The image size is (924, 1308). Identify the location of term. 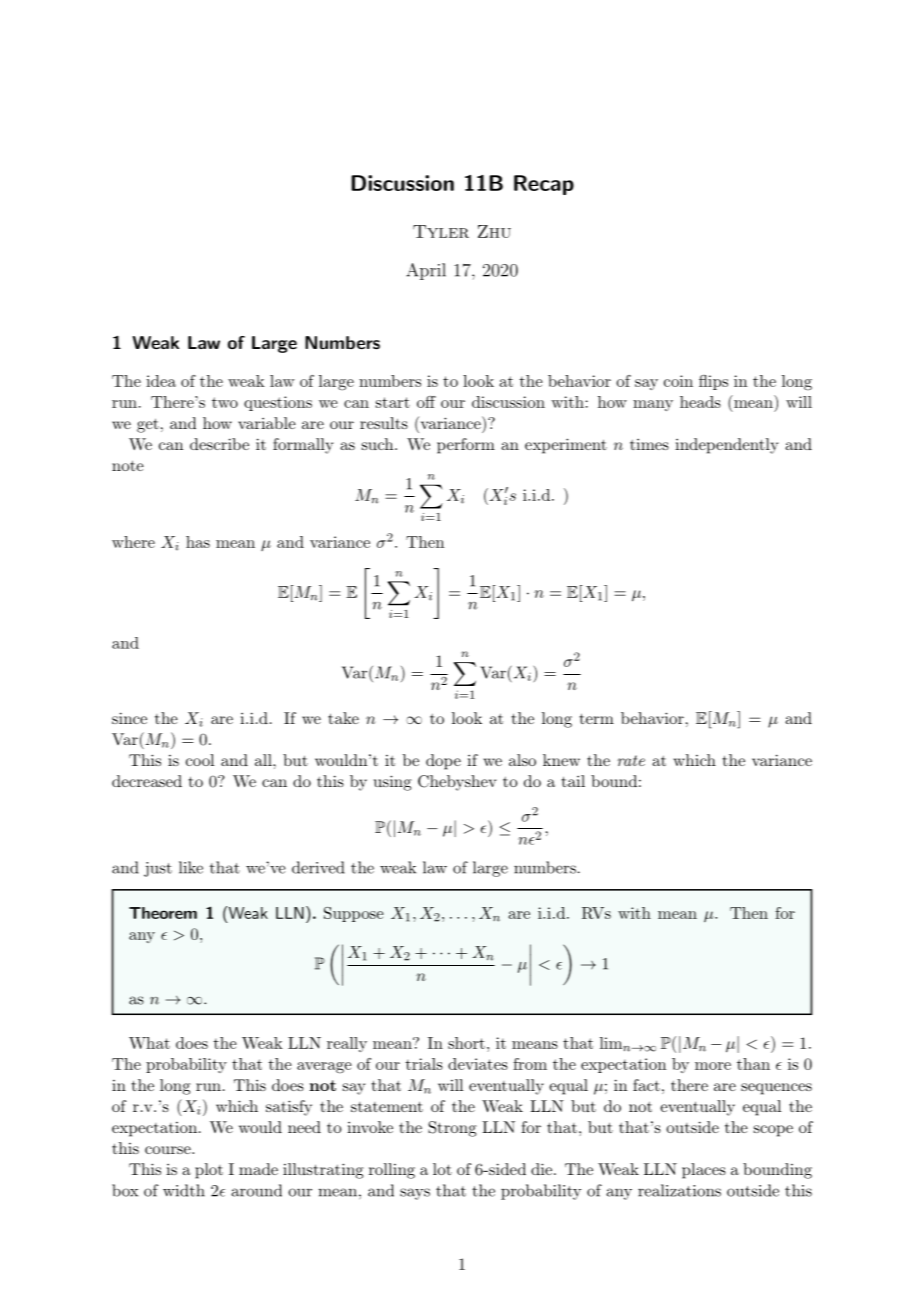
(597, 718).
